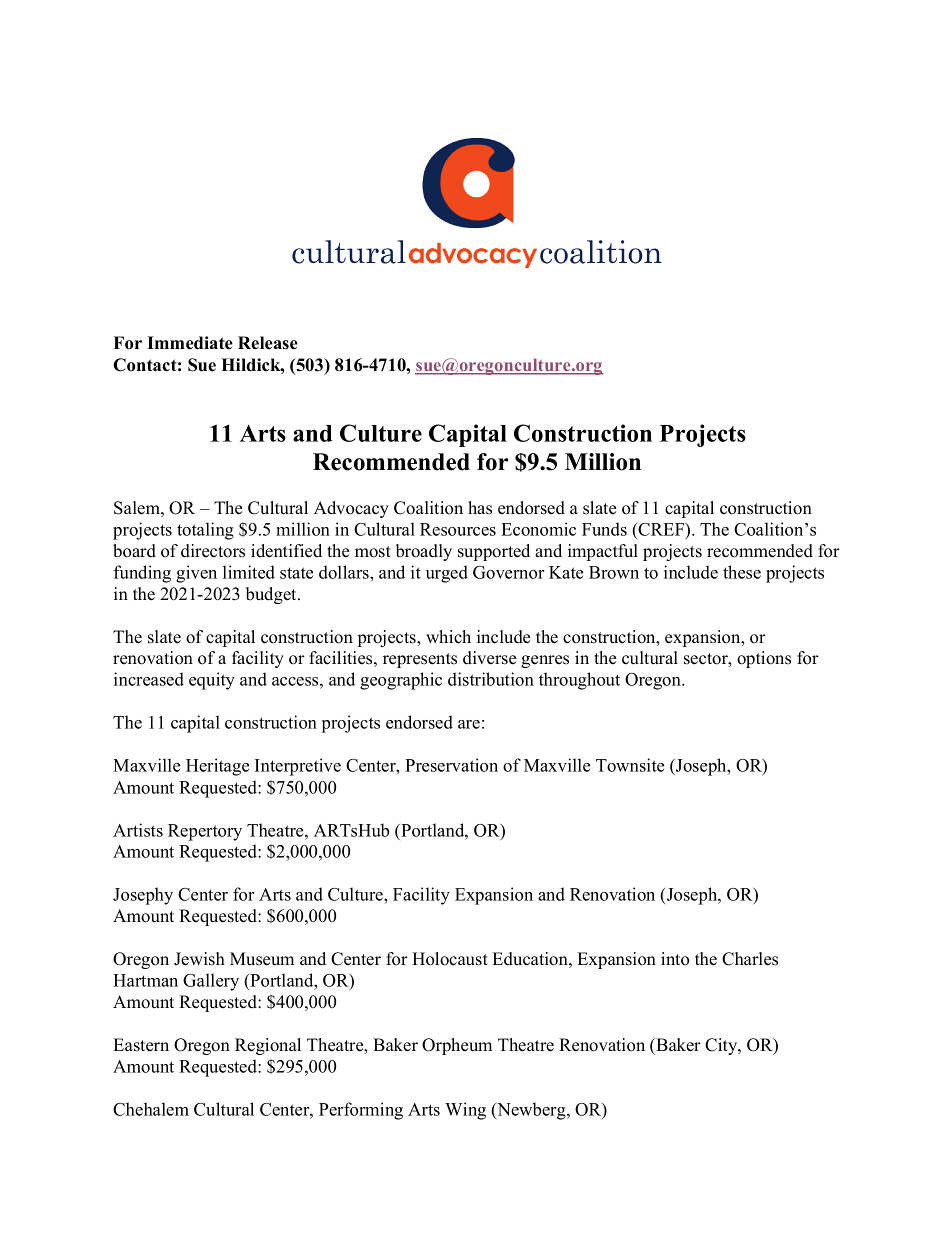 The width and height of the screenshot is (952, 1233). Describe the element at coordinates (268, 343) in the screenshot. I see `Release` at that location.
